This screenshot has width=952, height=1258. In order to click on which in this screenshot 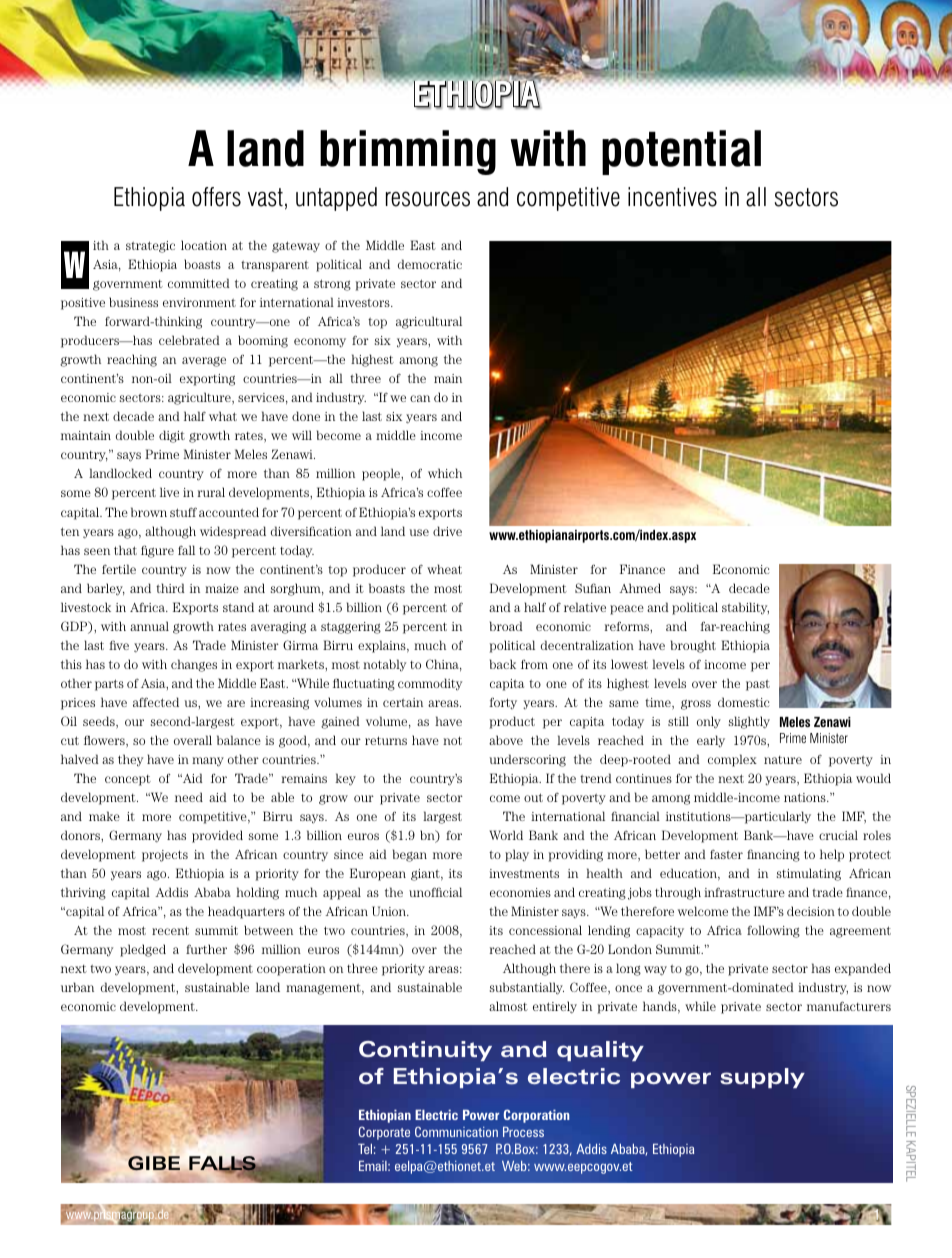, I will do `click(445, 473)`.
